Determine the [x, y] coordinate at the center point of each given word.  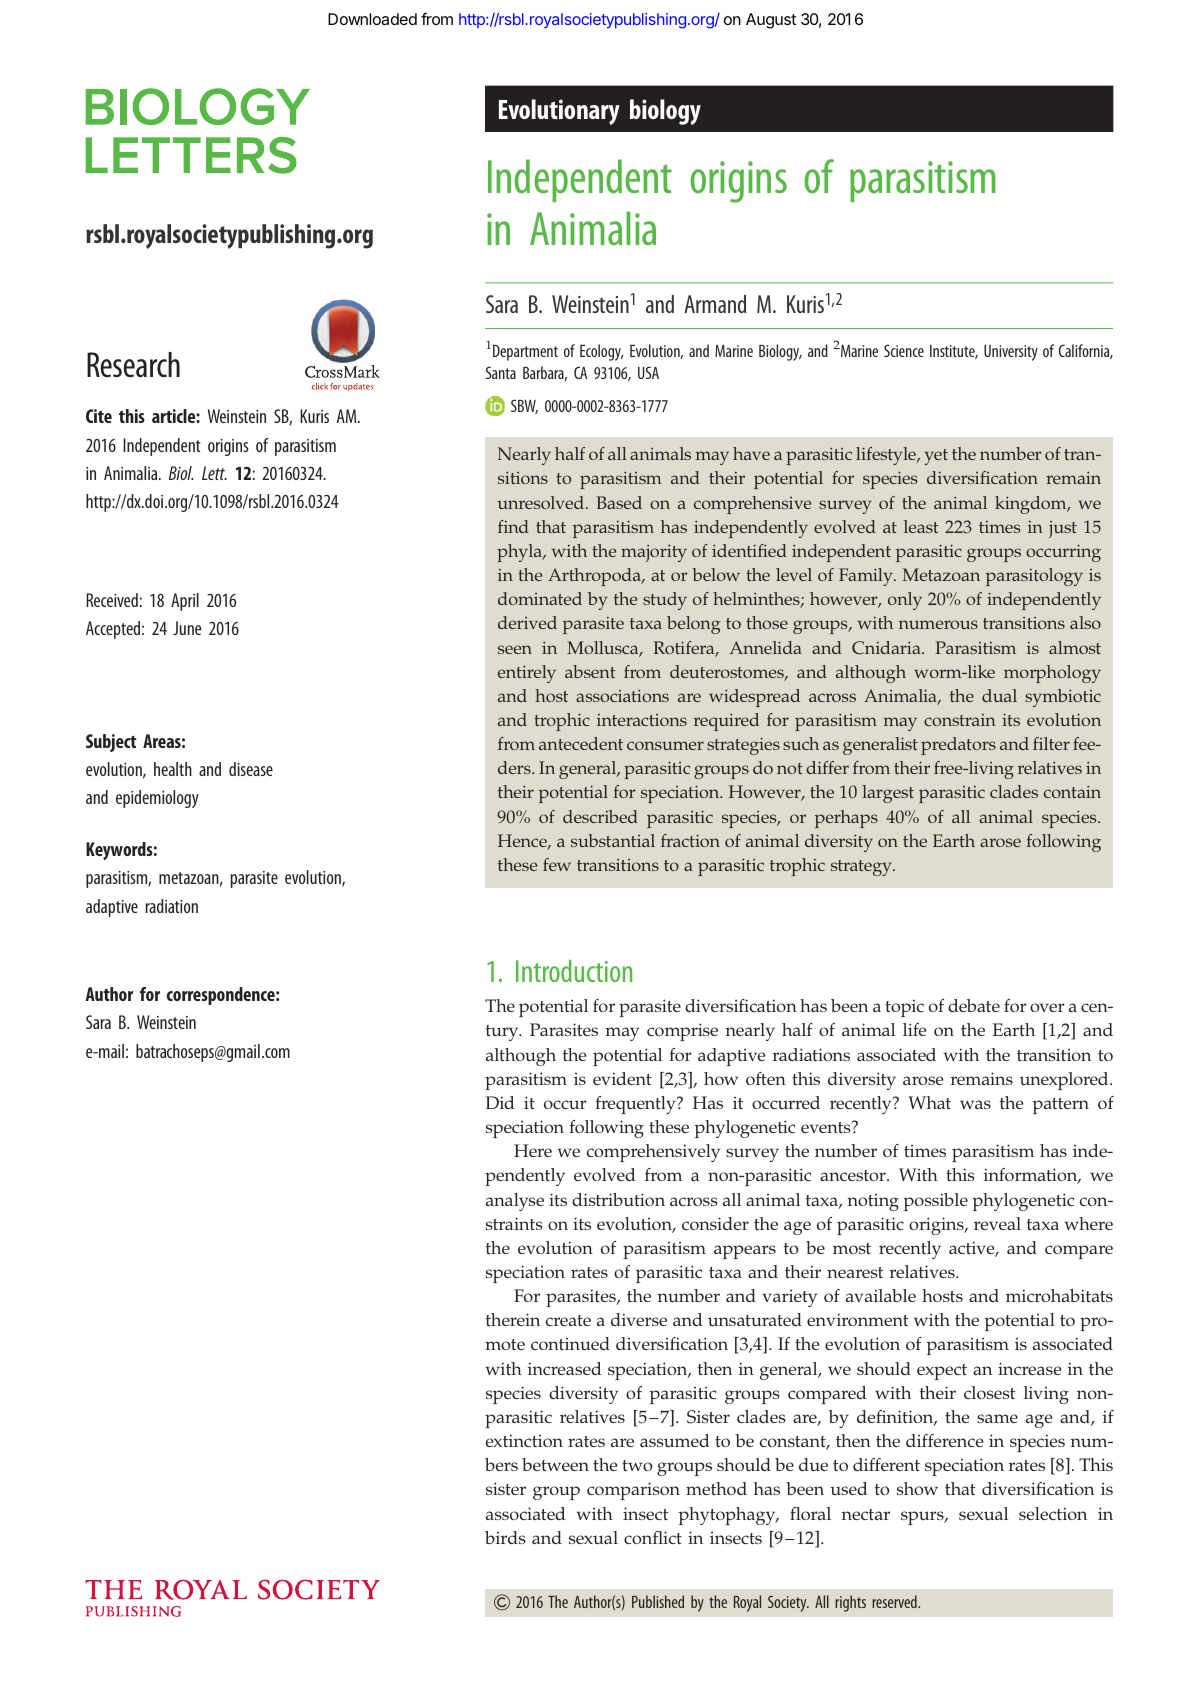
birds [505, 1537]
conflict [653, 1537]
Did [500, 1102]
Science [904, 350]
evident [622, 1078]
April [185, 602]
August [771, 21]
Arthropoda [595, 577]
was [975, 1104]
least [921, 526]
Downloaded [372, 19]
